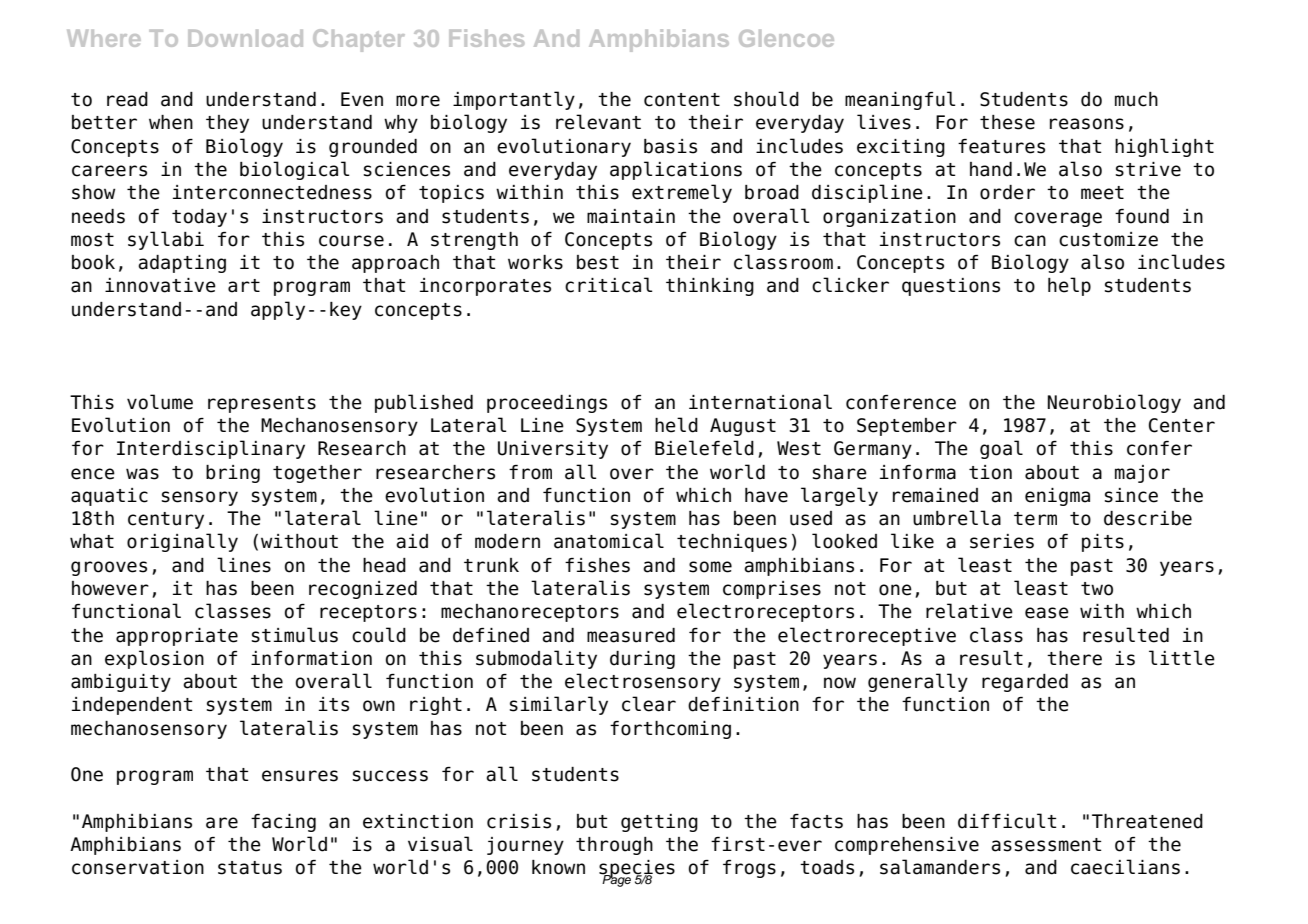 Image resolution: width=1308 pixels, height=924 pixels. What do you see at coordinates (177, 637) in the screenshot?
I see `appropriate` at bounding box center [177, 637].
